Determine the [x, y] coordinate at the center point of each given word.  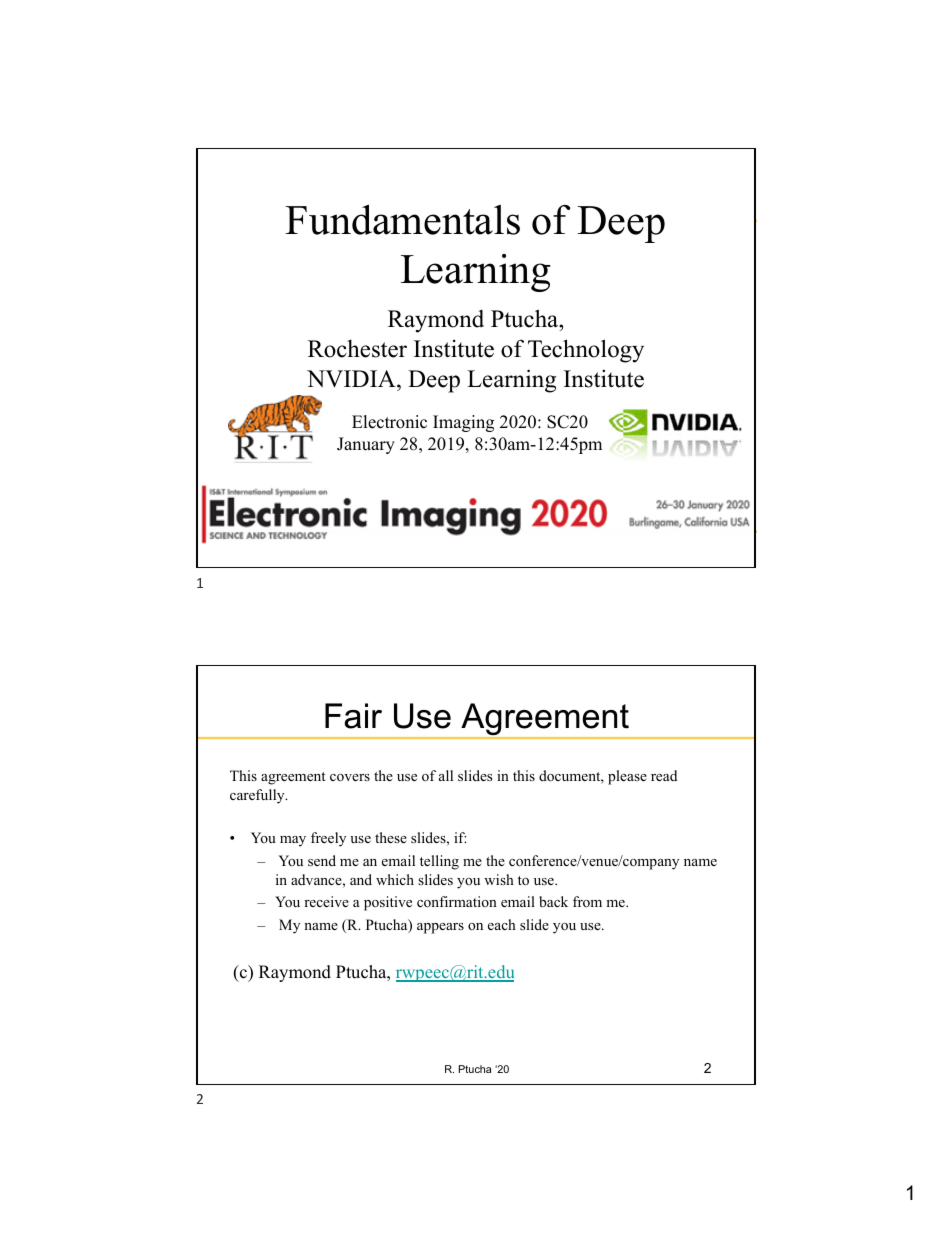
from [587, 901]
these [391, 837]
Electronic [389, 422]
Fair [353, 716]
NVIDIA [352, 379]
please [627, 777]
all [446, 775]
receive [326, 901]
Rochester [357, 349]
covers [350, 777]
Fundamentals [402, 220]
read [664, 775]
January [366, 445]
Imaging [463, 423]
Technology [586, 351]
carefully [258, 796]
